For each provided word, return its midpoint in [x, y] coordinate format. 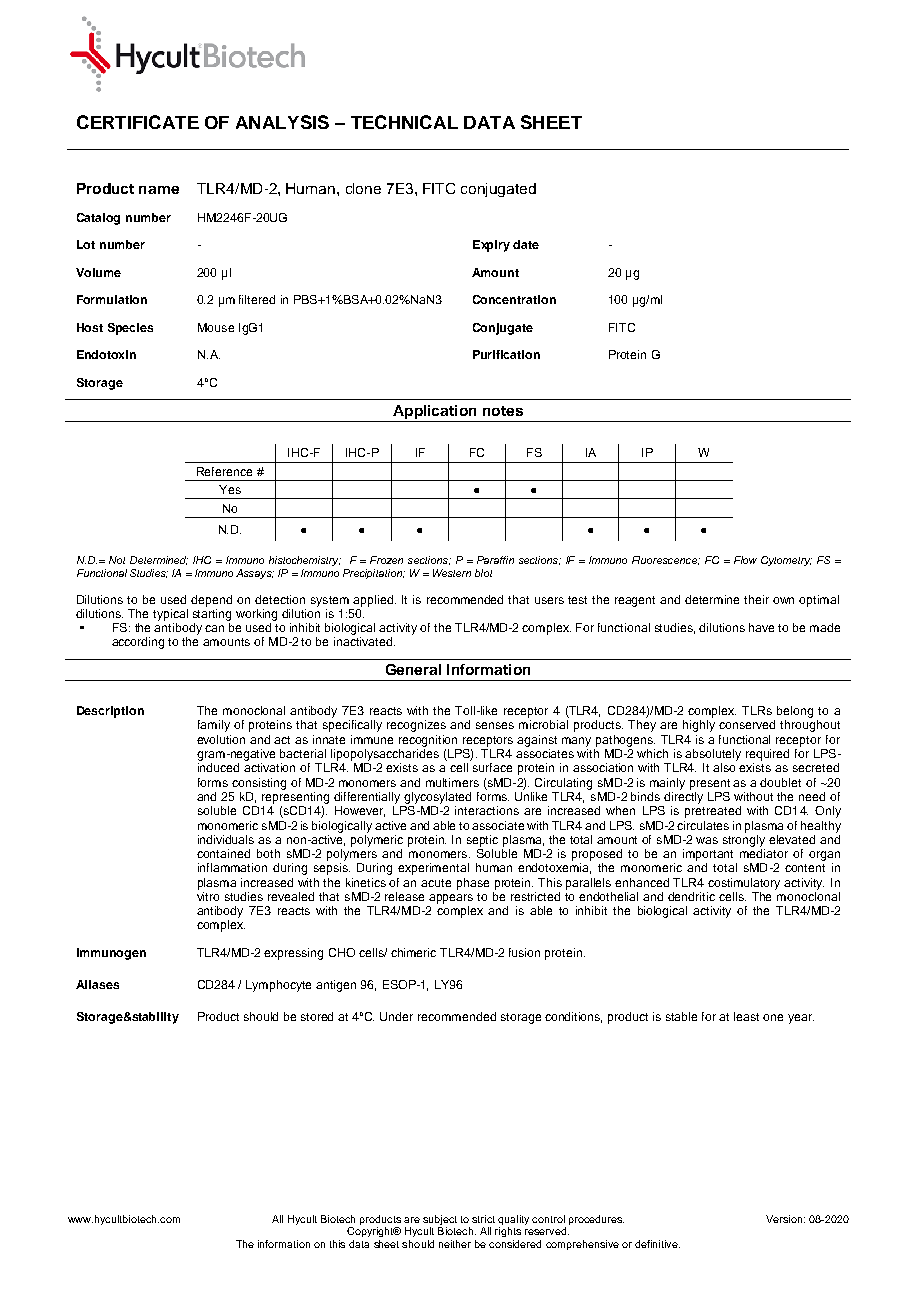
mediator [764, 853]
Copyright [371, 1232]
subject [440, 1220]
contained [223, 853]
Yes [230, 489]
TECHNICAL [404, 122]
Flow [745, 560]
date [526, 244]
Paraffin [495, 560]
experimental [433, 869]
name [159, 190]
